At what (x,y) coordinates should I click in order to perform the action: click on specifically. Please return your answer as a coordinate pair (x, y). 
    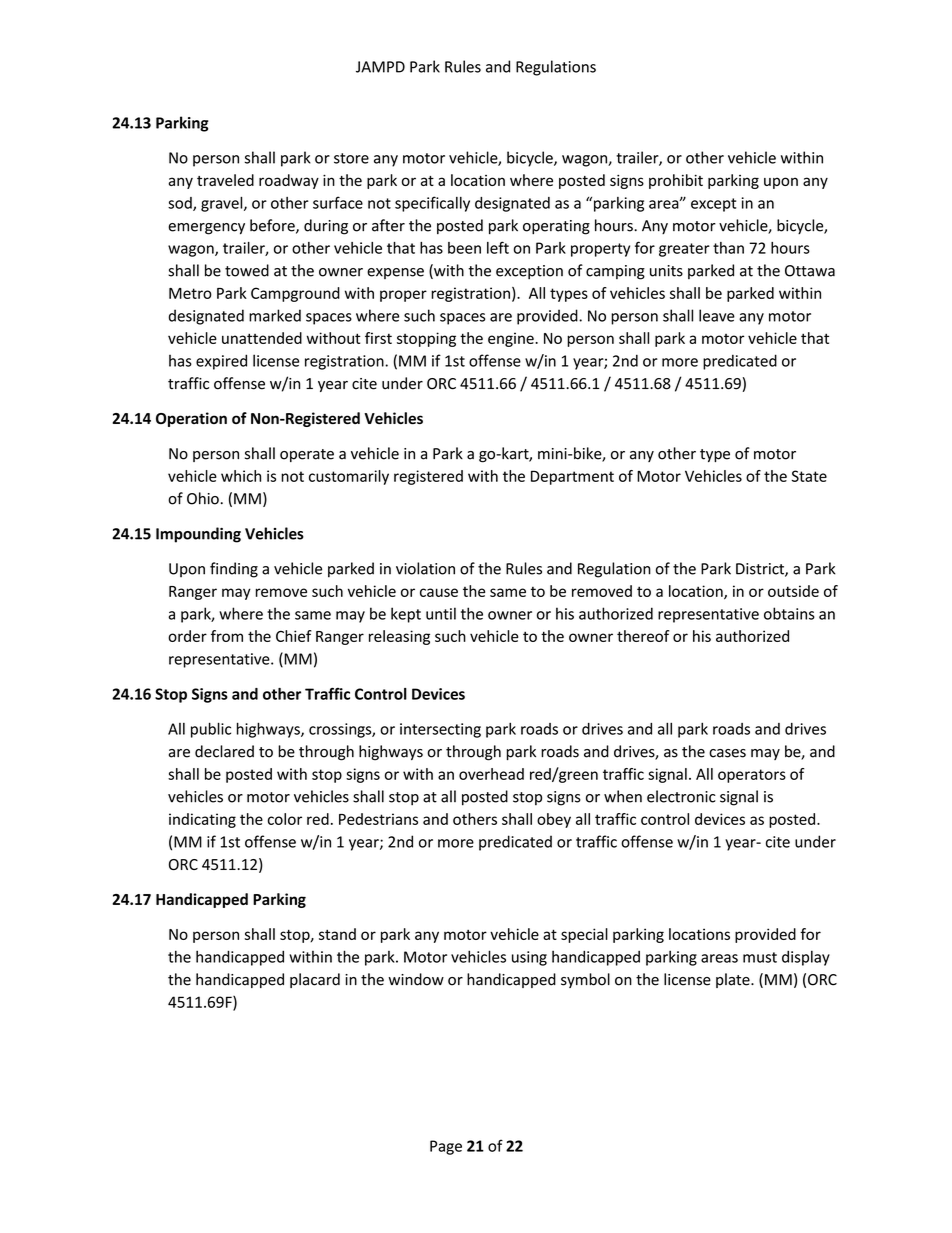
    Looking at the image, I should click on (432, 204).
